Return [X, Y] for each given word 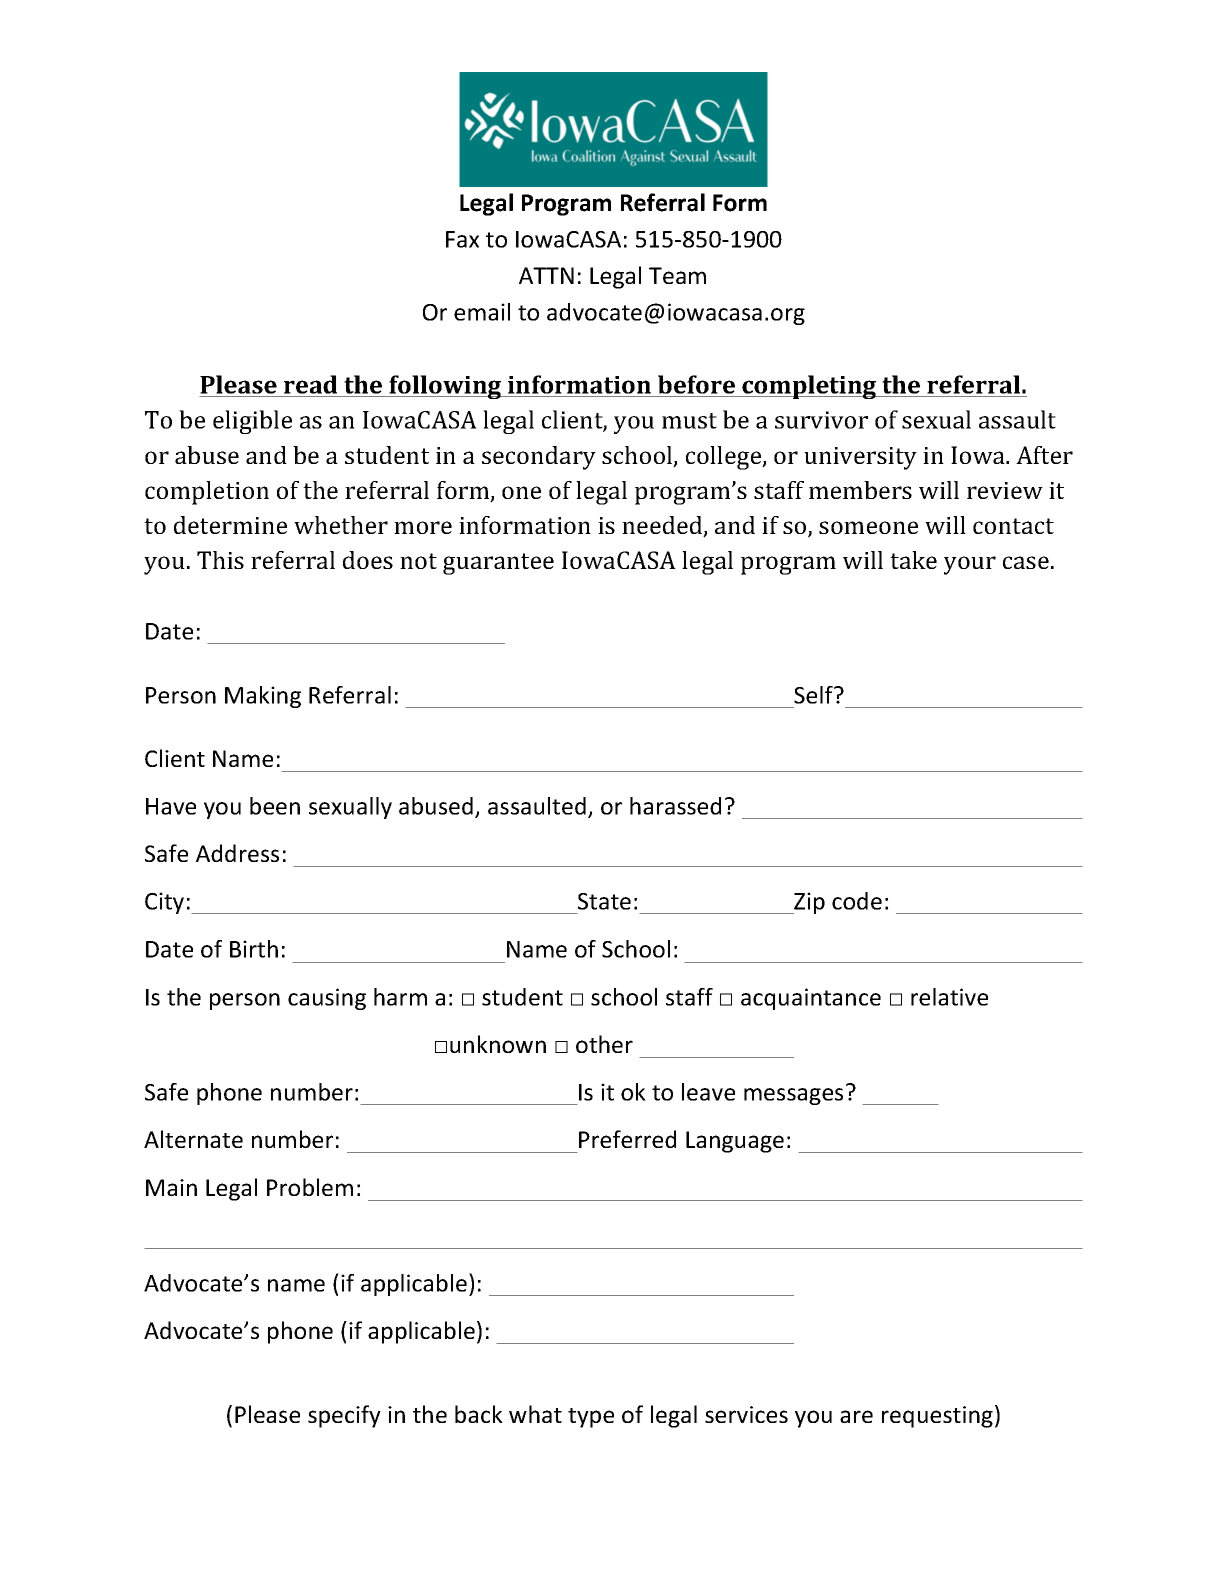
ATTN [546, 275]
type [591, 1418]
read [311, 386]
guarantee [498, 564]
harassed [675, 806]
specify [344, 1416]
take [913, 560]
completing [809, 387]
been [275, 806]
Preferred [627, 1139]
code [857, 901]
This [220, 560]
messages [793, 1096]
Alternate [193, 1139]
